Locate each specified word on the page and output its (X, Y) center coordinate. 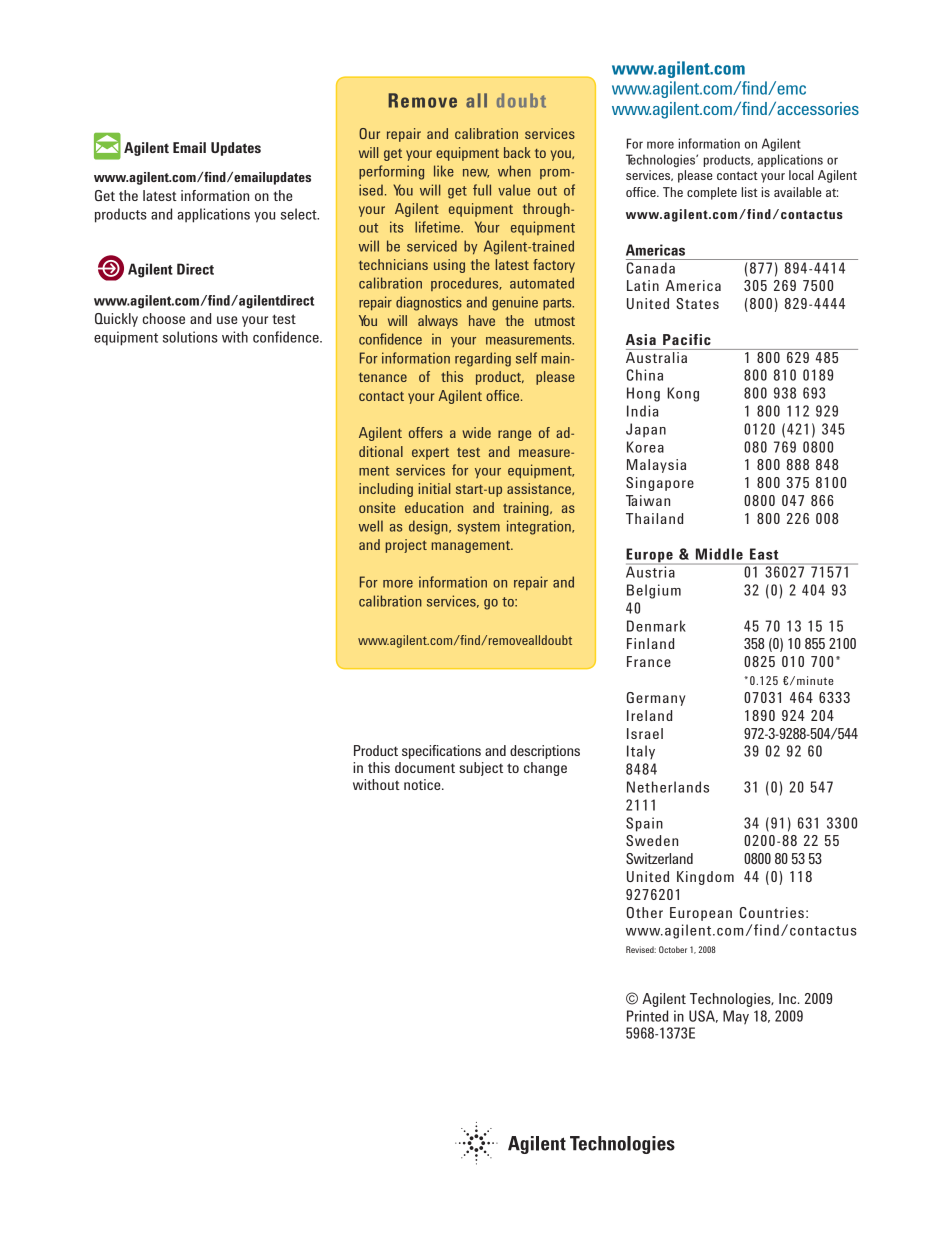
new (476, 173)
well (371, 526)
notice (423, 784)
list (749, 192)
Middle (719, 554)
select (300, 214)
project (406, 546)
